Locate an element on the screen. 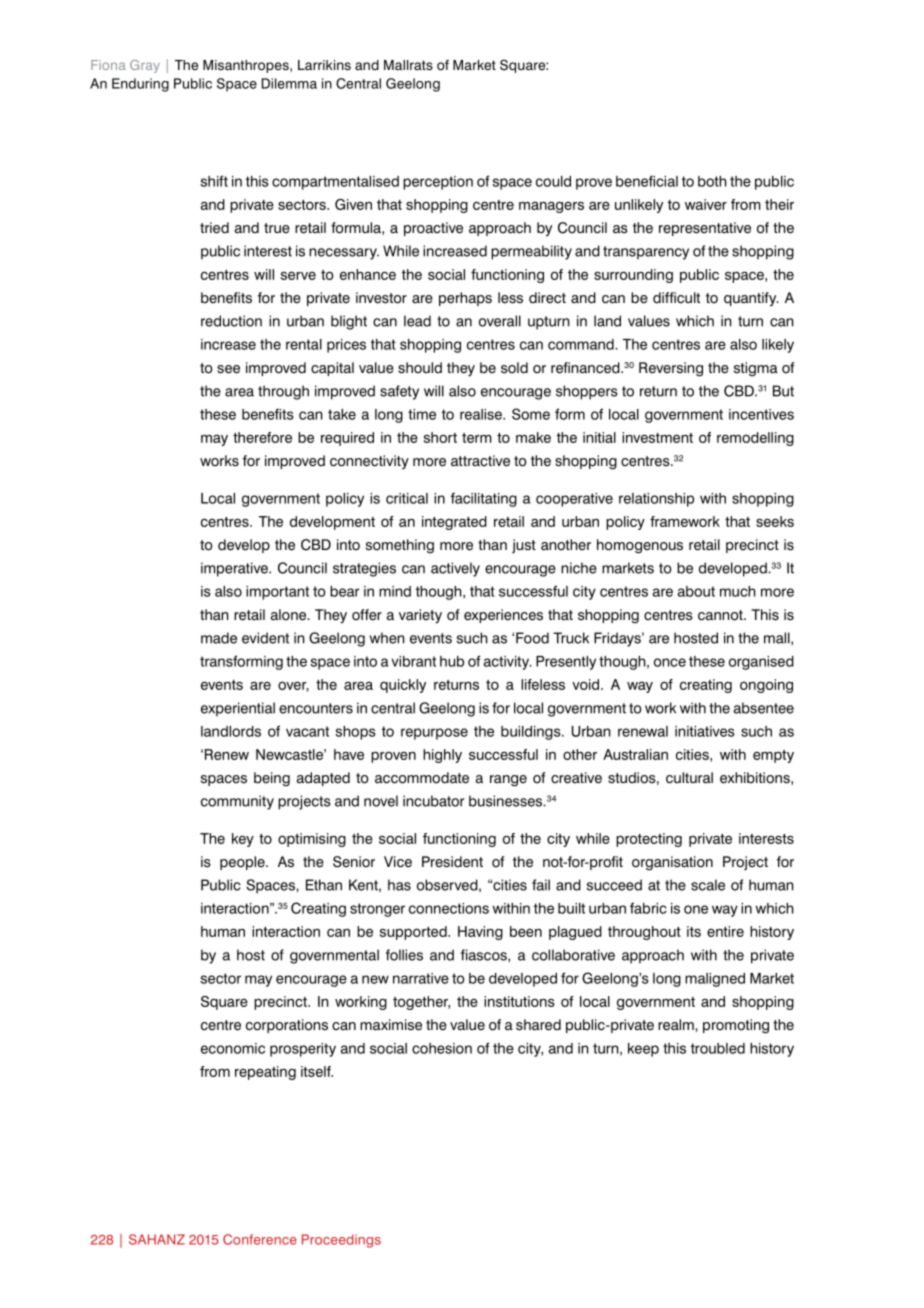 Image resolution: width=924 pixels, height=1308 pixels. Enduring is located at coordinates (140, 85).
